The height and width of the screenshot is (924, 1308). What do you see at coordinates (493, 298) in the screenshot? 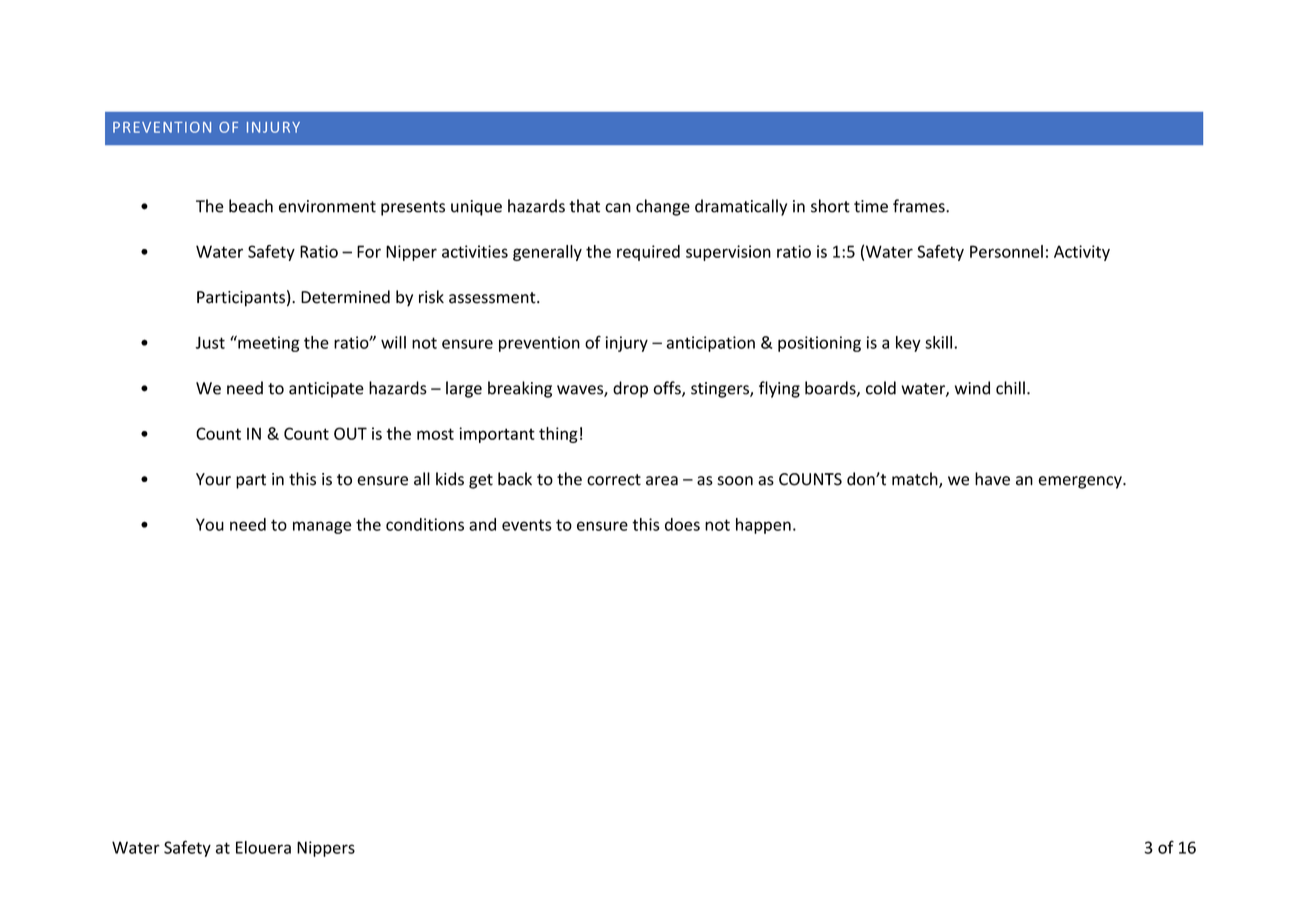
I see `assessment` at bounding box center [493, 298].
